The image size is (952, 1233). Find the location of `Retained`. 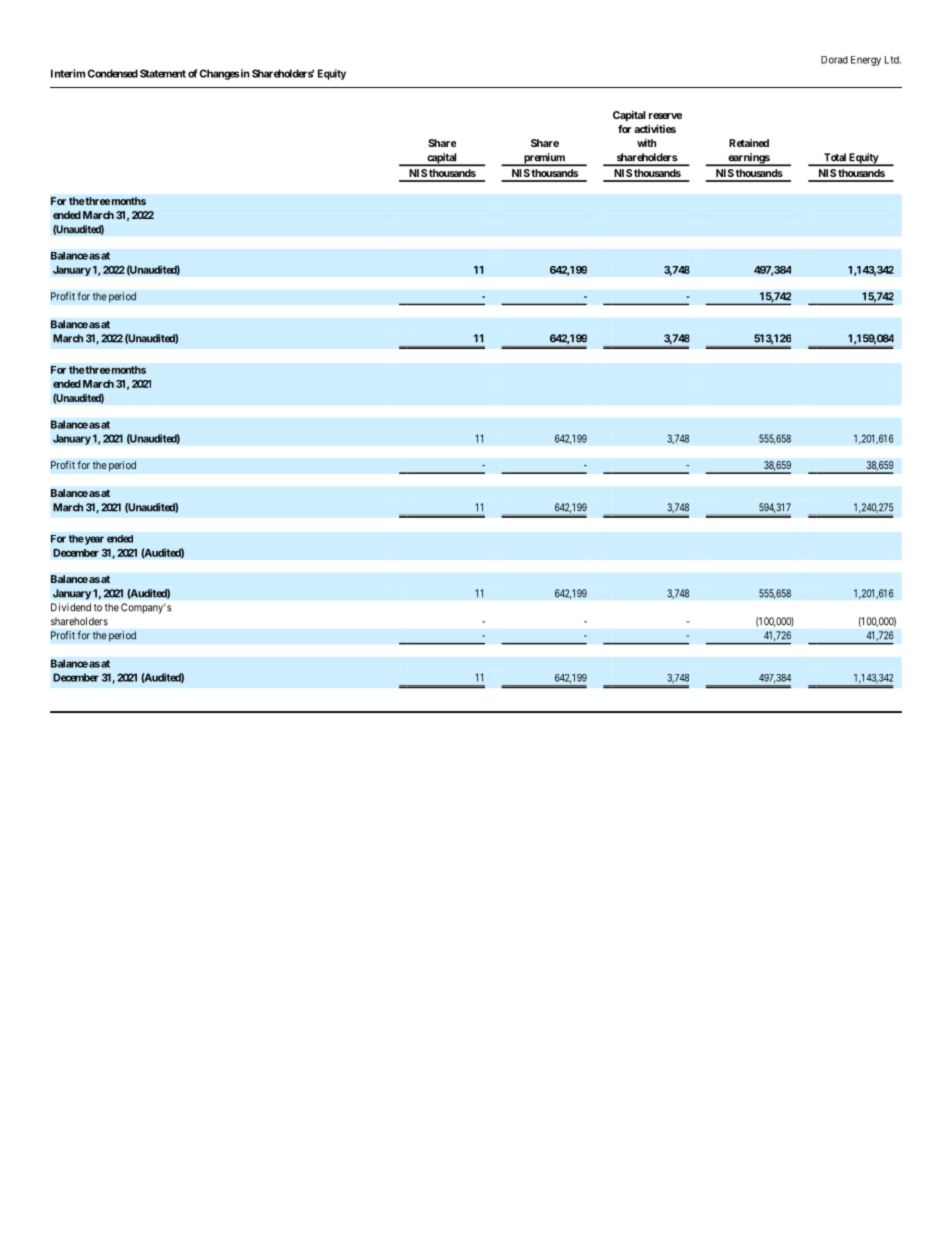

Retained is located at coordinates (749, 143).
